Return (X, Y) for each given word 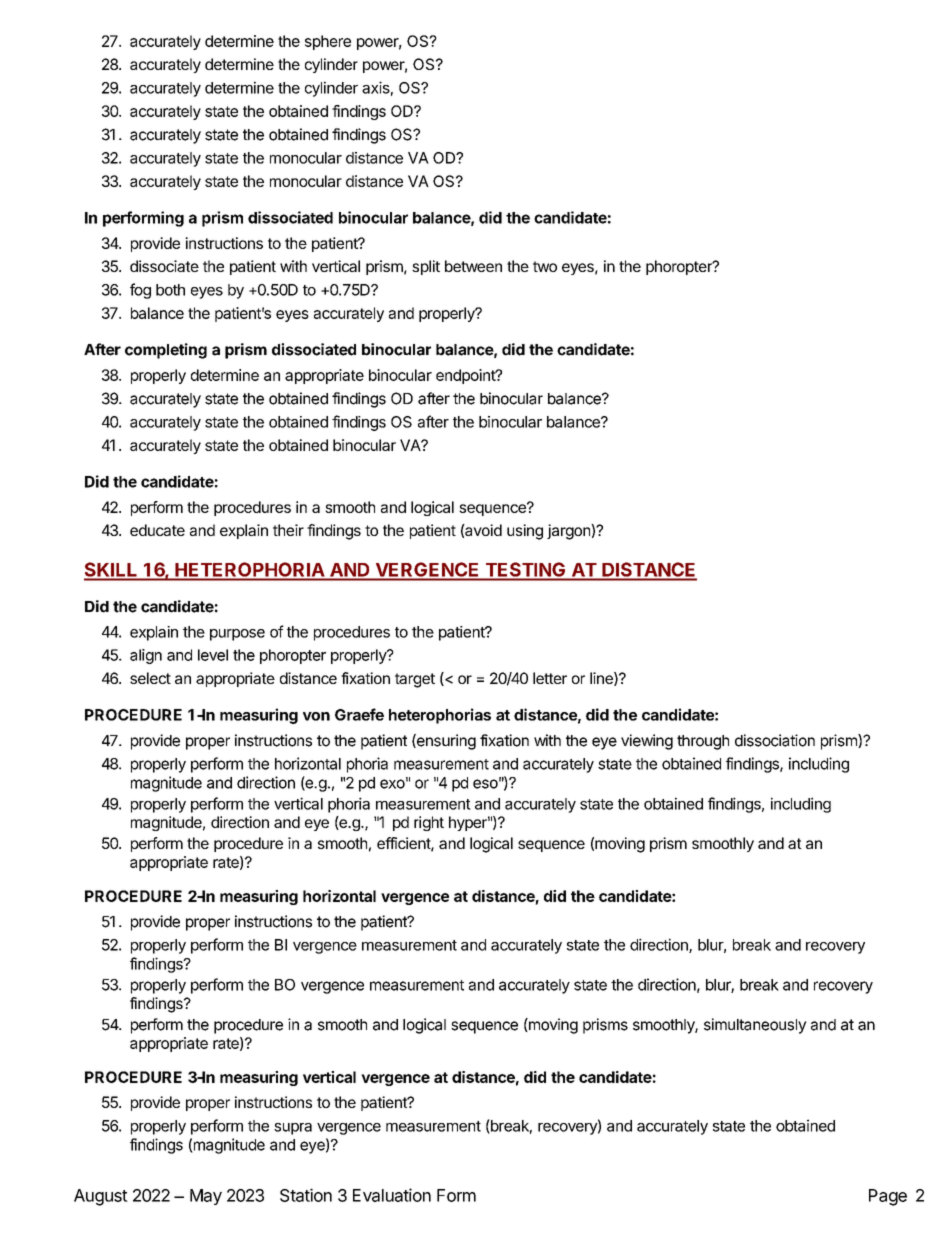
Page (888, 1197)
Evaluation (392, 1195)
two (545, 266)
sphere (328, 42)
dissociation (775, 740)
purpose (237, 635)
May (206, 1197)
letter (550, 678)
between (473, 266)
